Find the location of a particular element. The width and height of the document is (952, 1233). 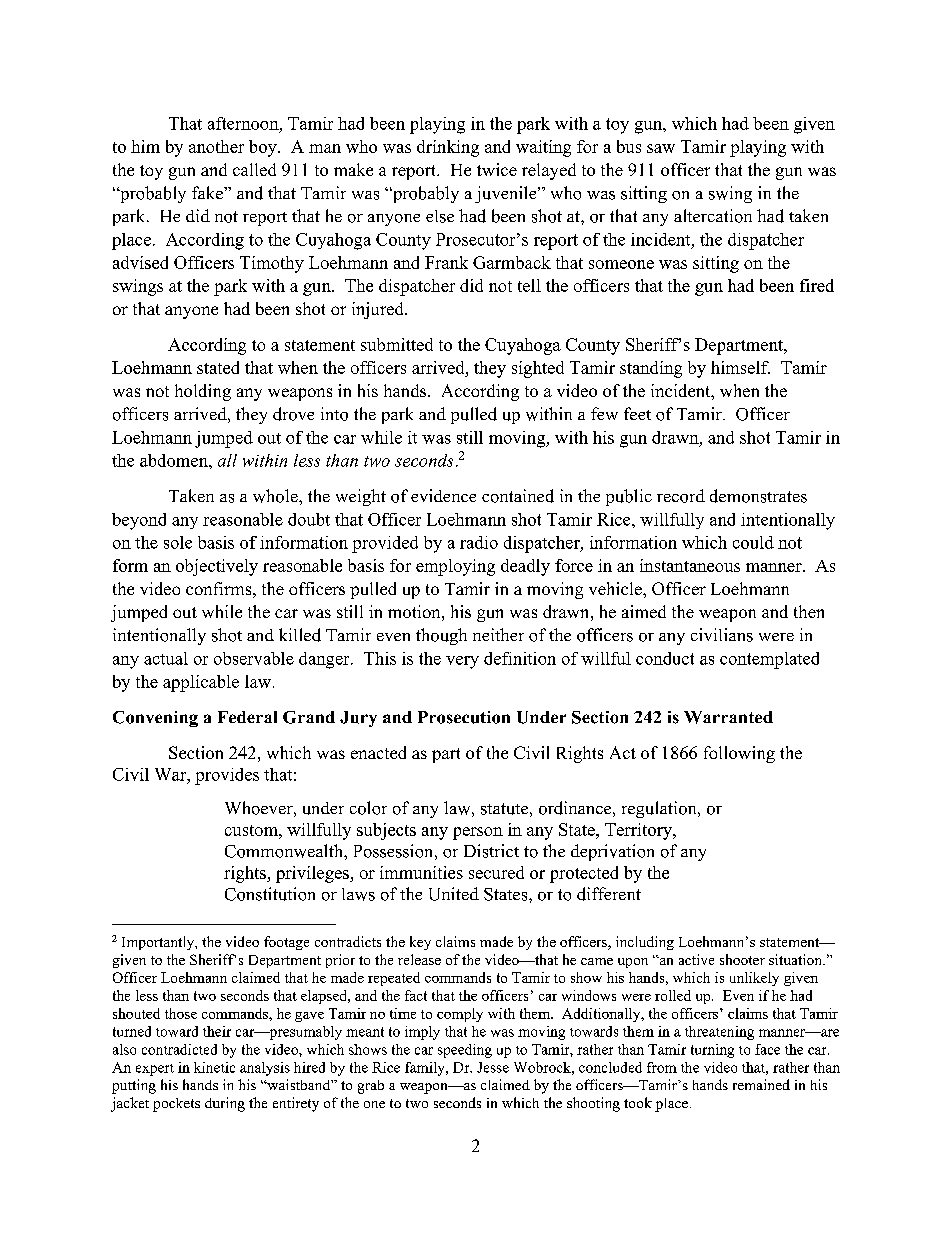

twice is located at coordinates (497, 169).
